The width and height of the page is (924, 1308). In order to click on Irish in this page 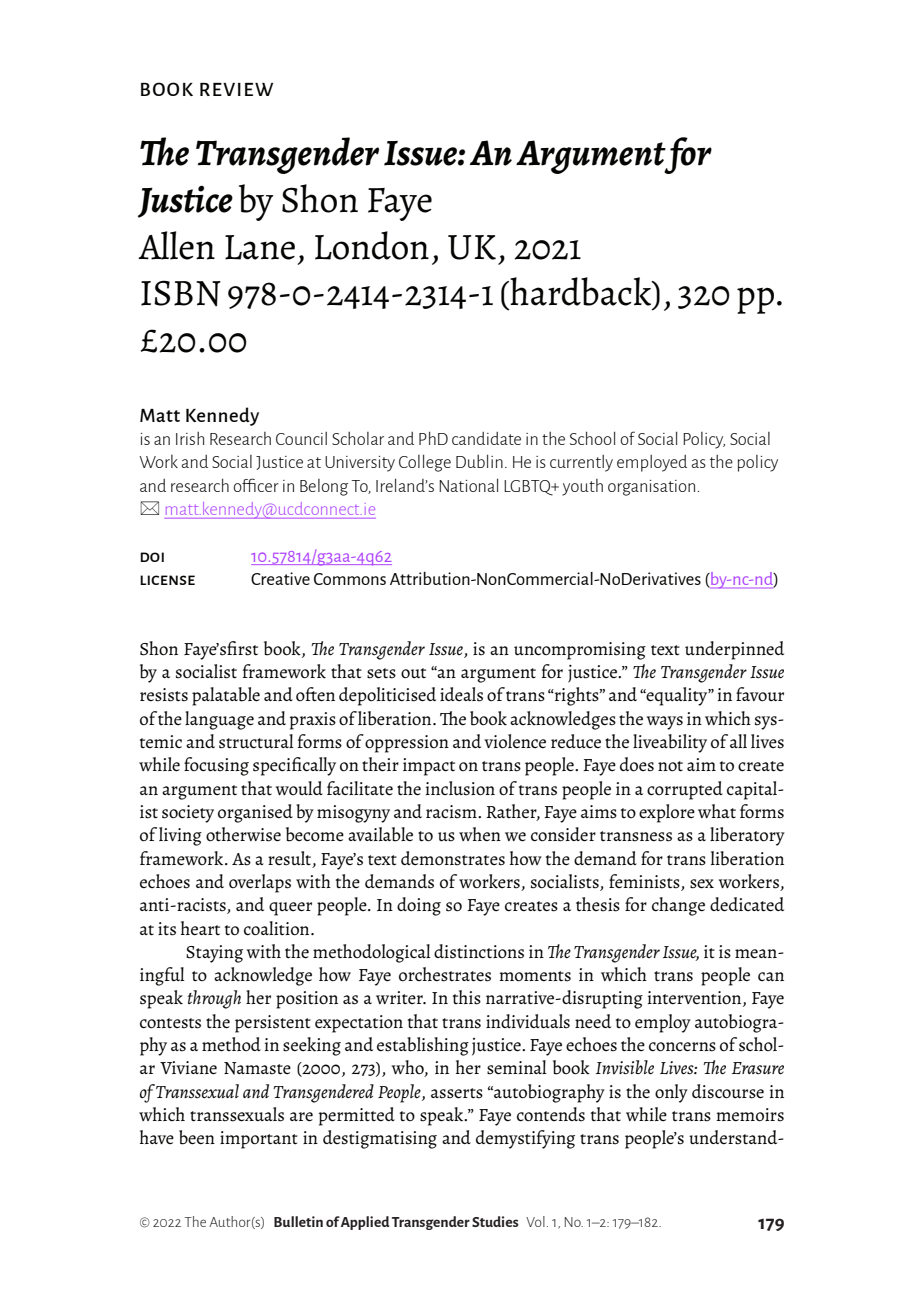, I will do `click(190, 438)`.
